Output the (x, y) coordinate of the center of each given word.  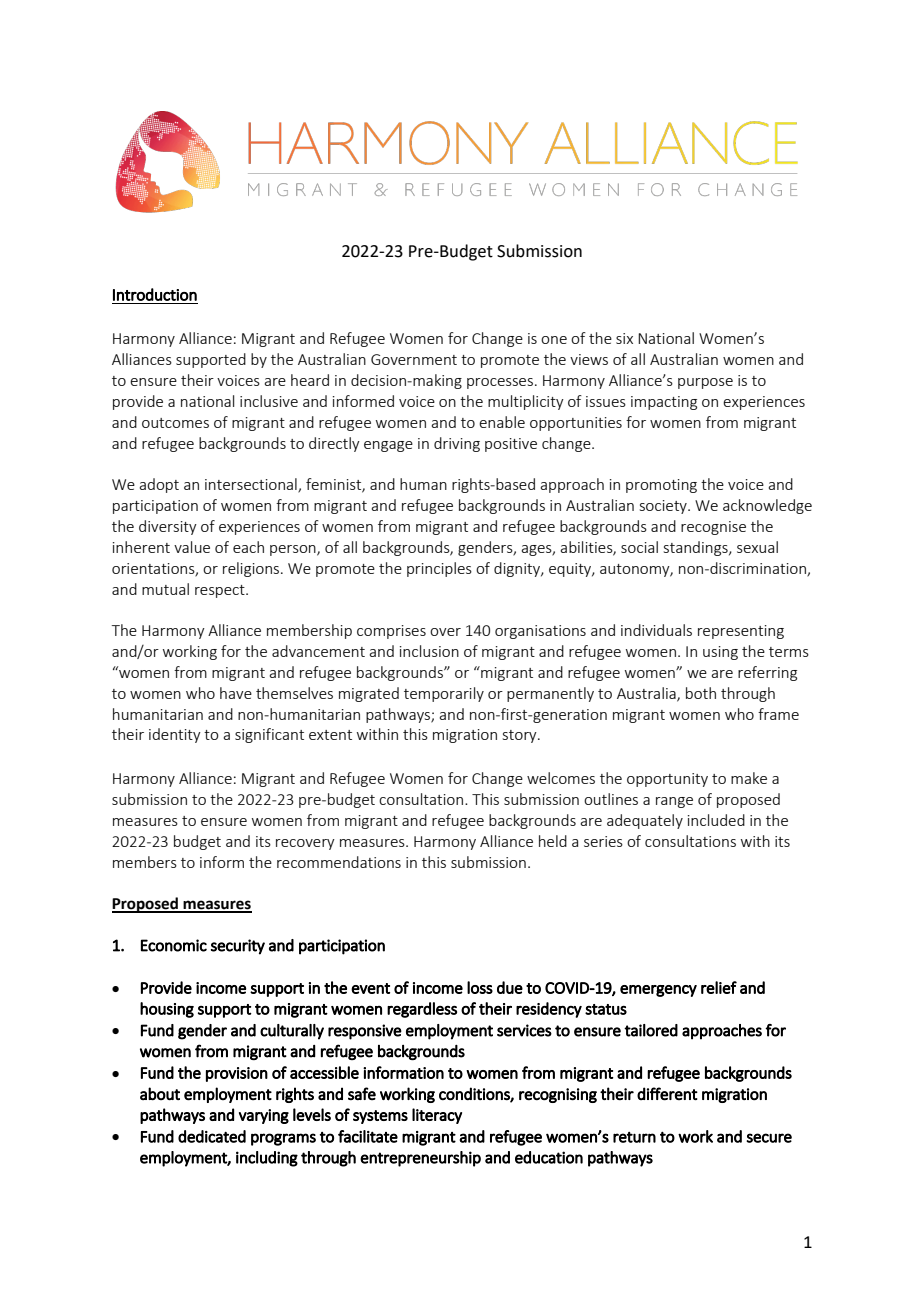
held (553, 841)
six (624, 338)
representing (741, 632)
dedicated (212, 1136)
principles (439, 569)
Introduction (155, 294)
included (716, 820)
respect (221, 591)
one (554, 340)
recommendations (339, 862)
